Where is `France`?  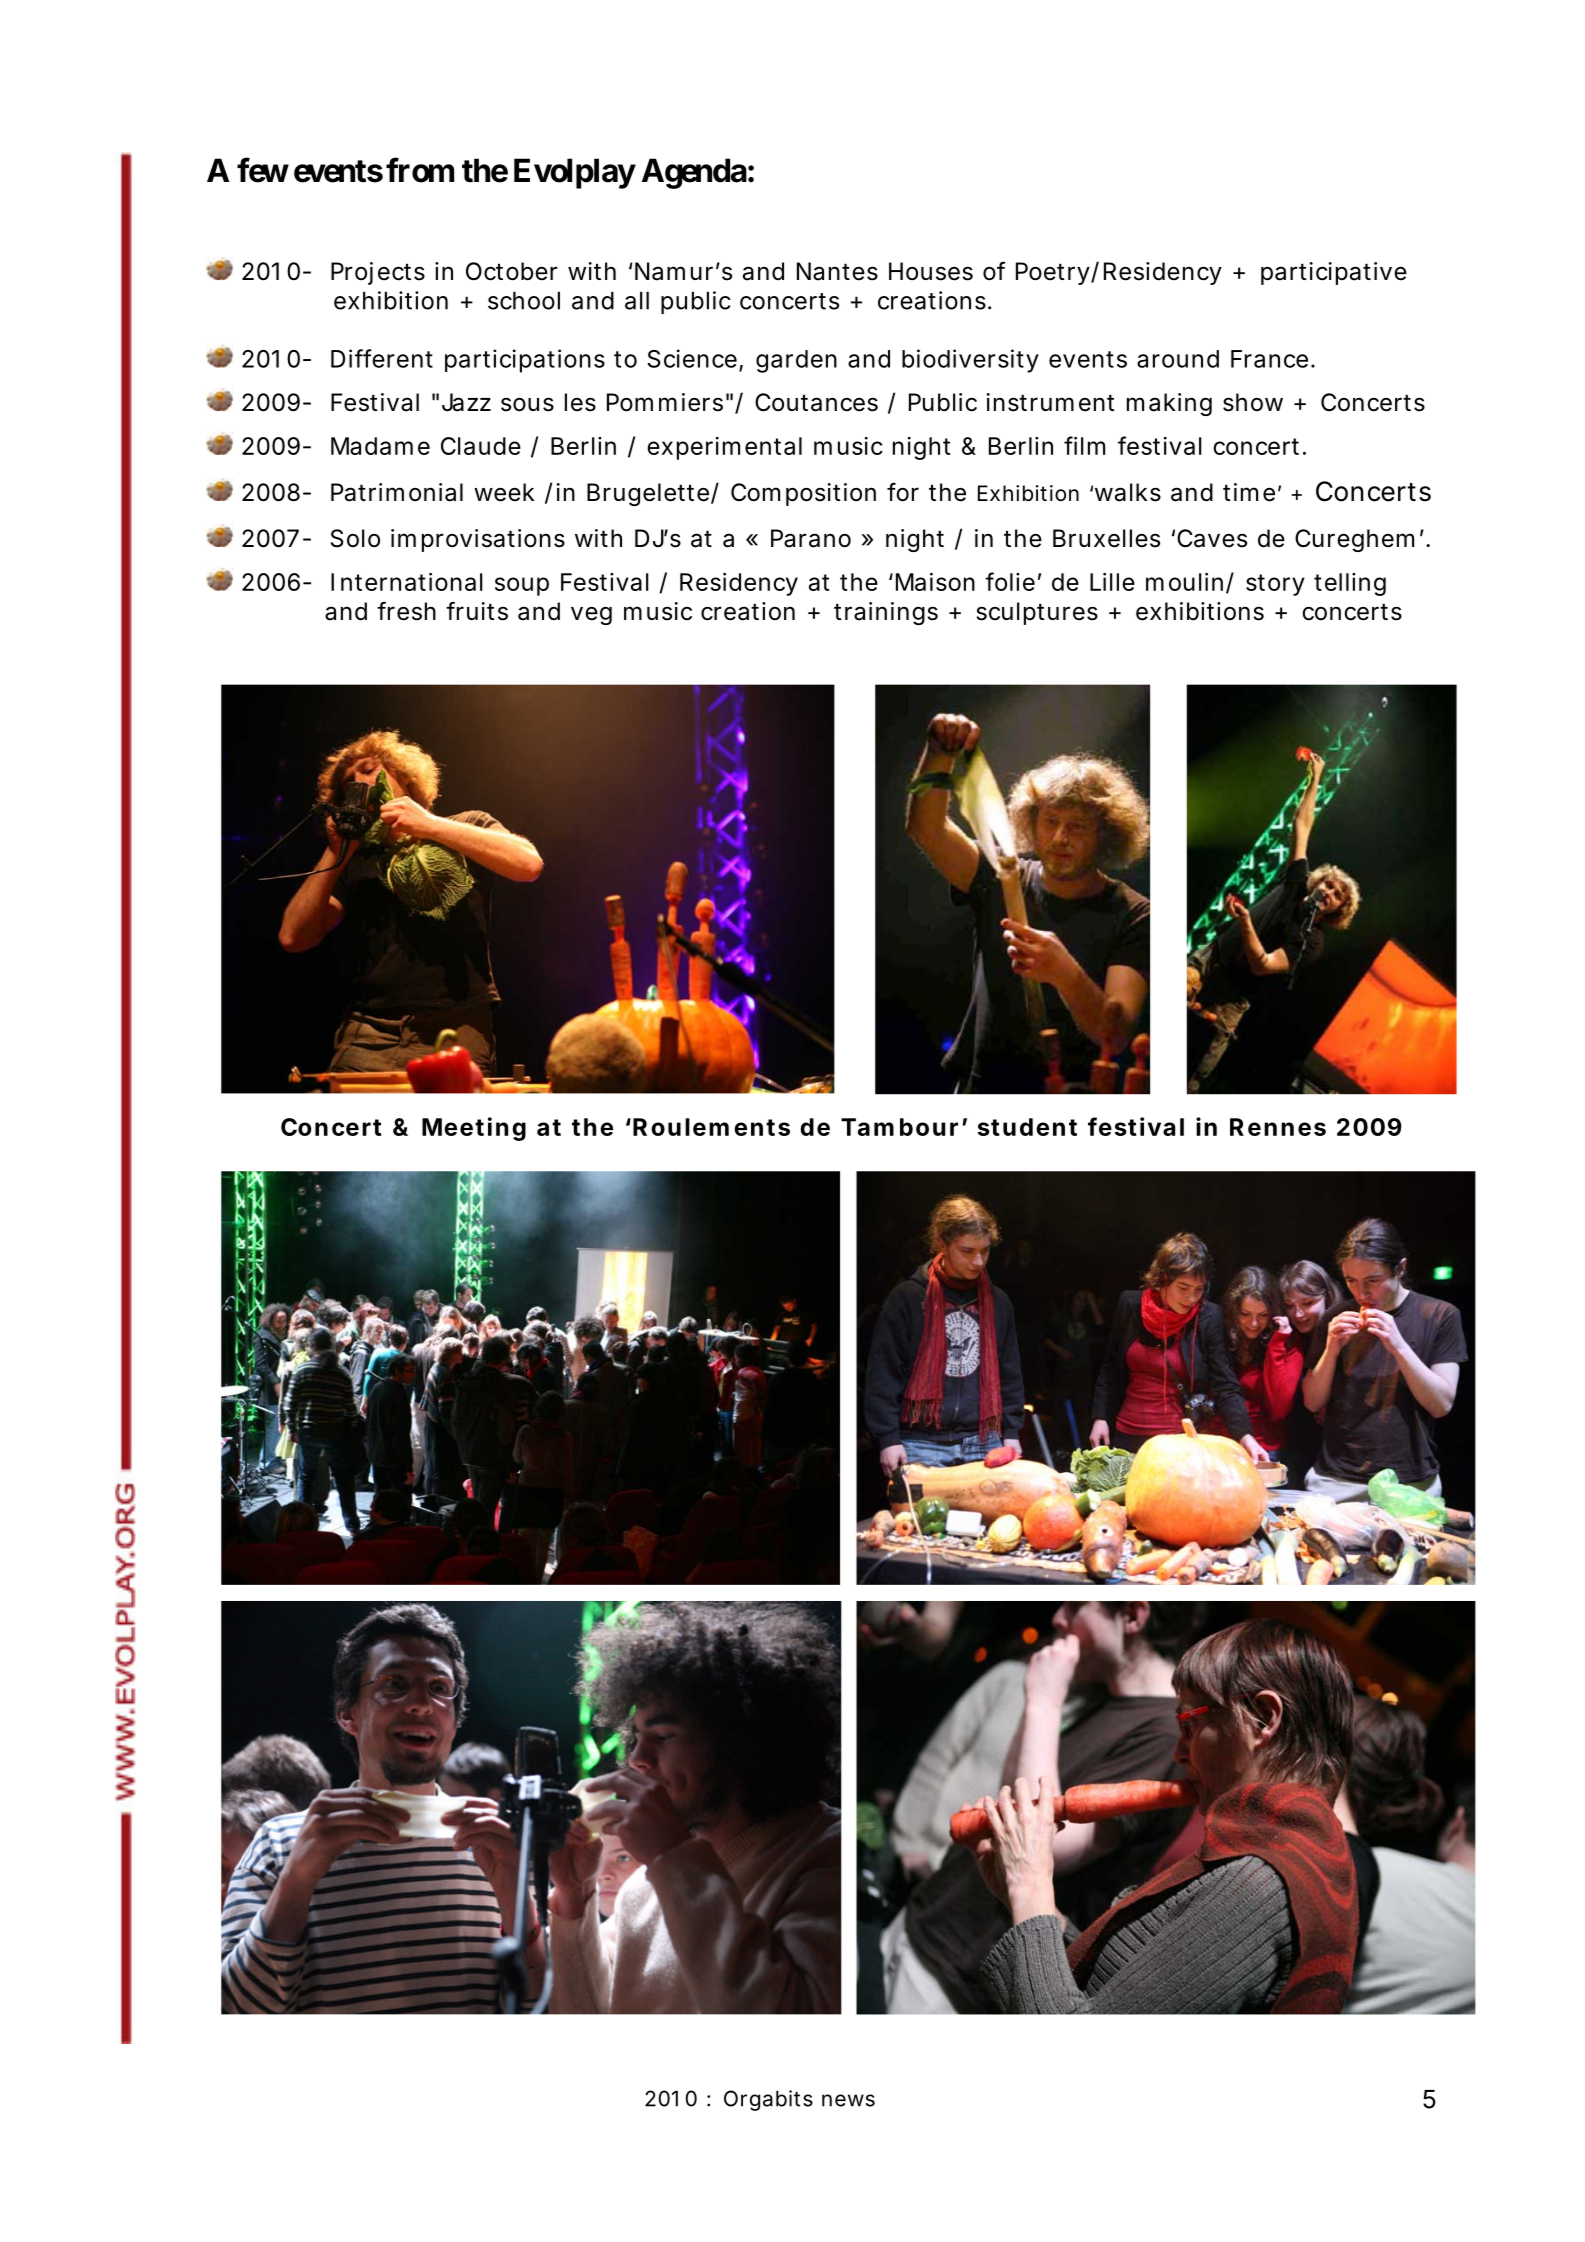 France is located at coordinates (1271, 359).
